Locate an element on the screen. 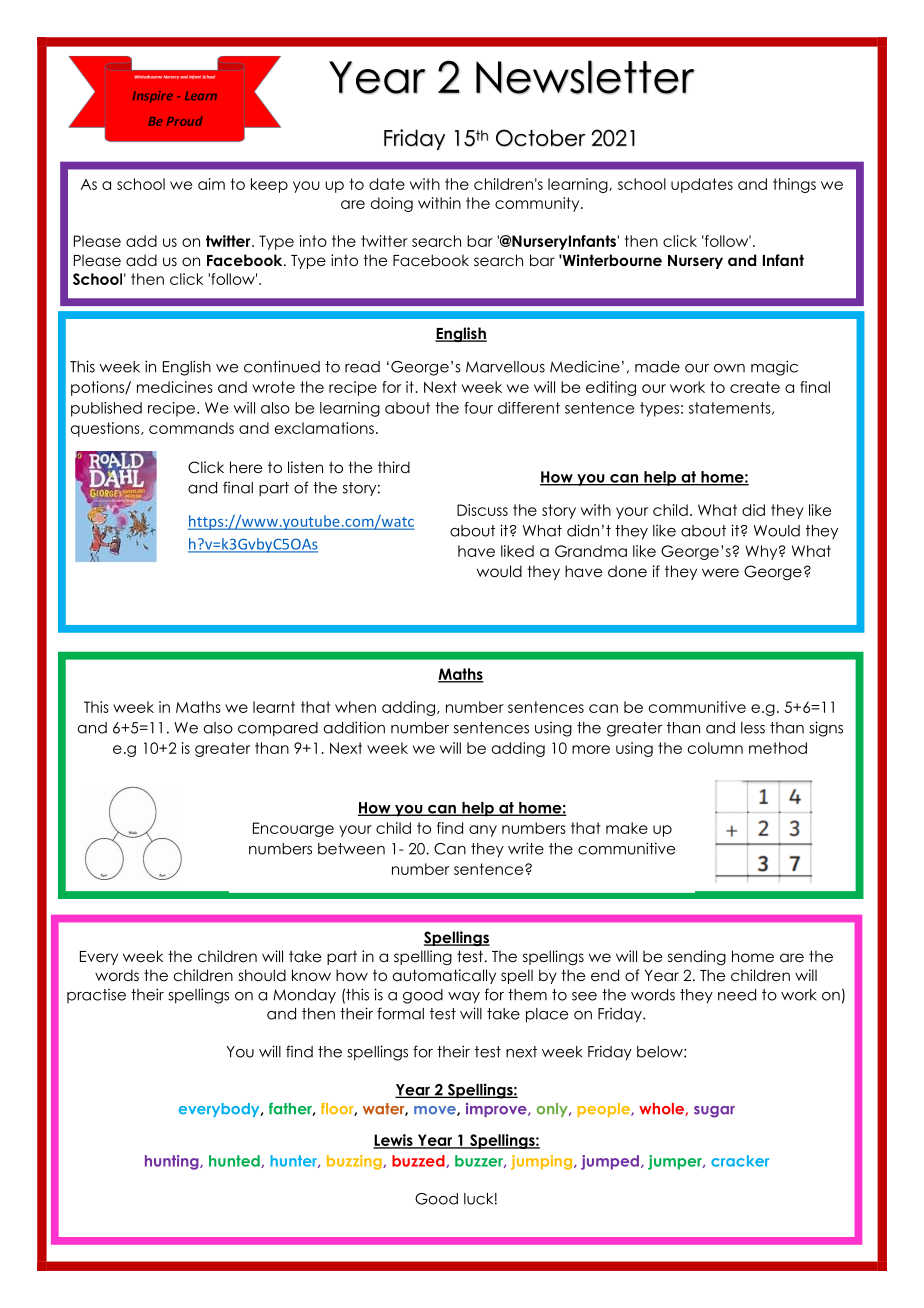  aim is located at coordinates (211, 184).
